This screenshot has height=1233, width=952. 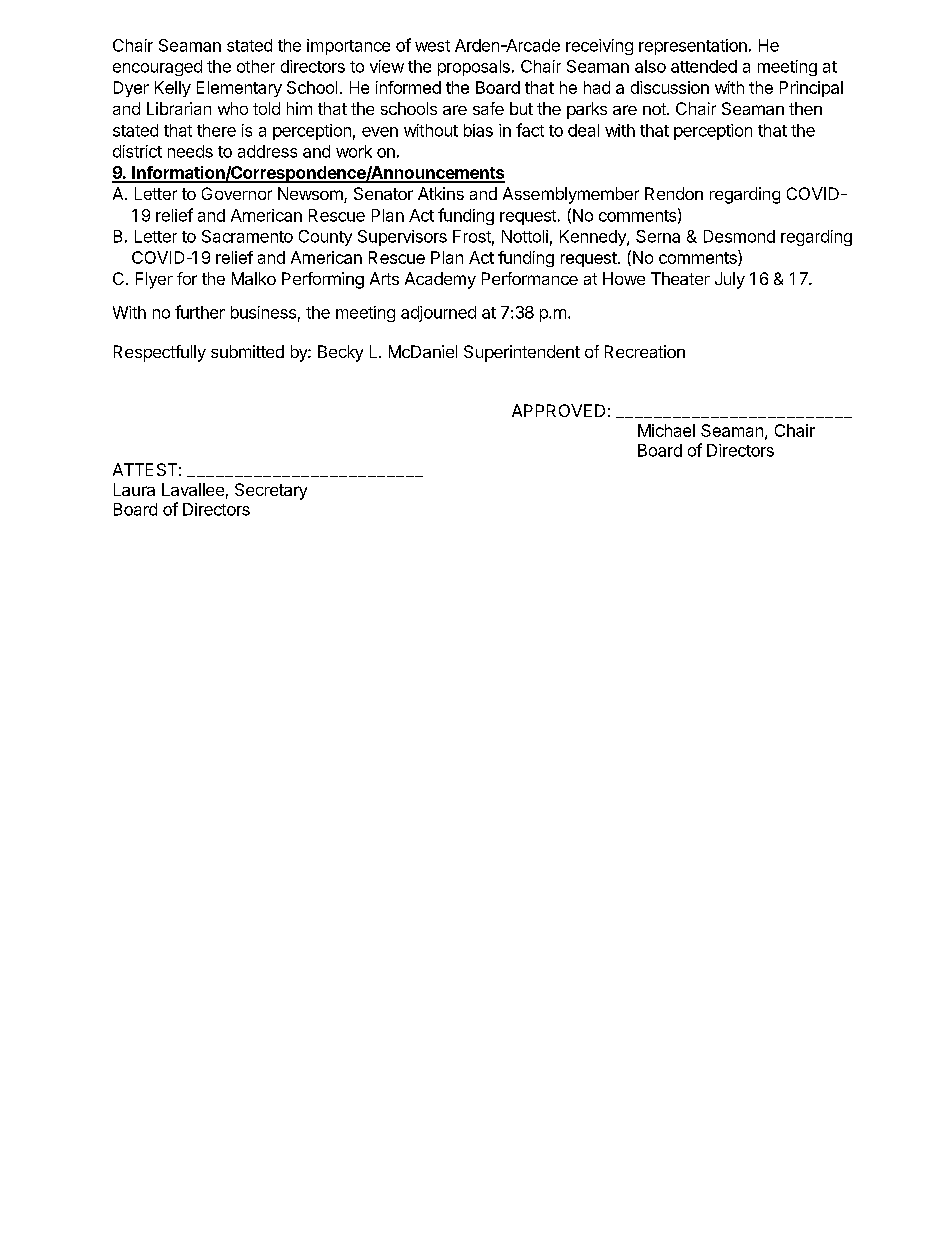 I want to click on attended, so click(x=704, y=66).
